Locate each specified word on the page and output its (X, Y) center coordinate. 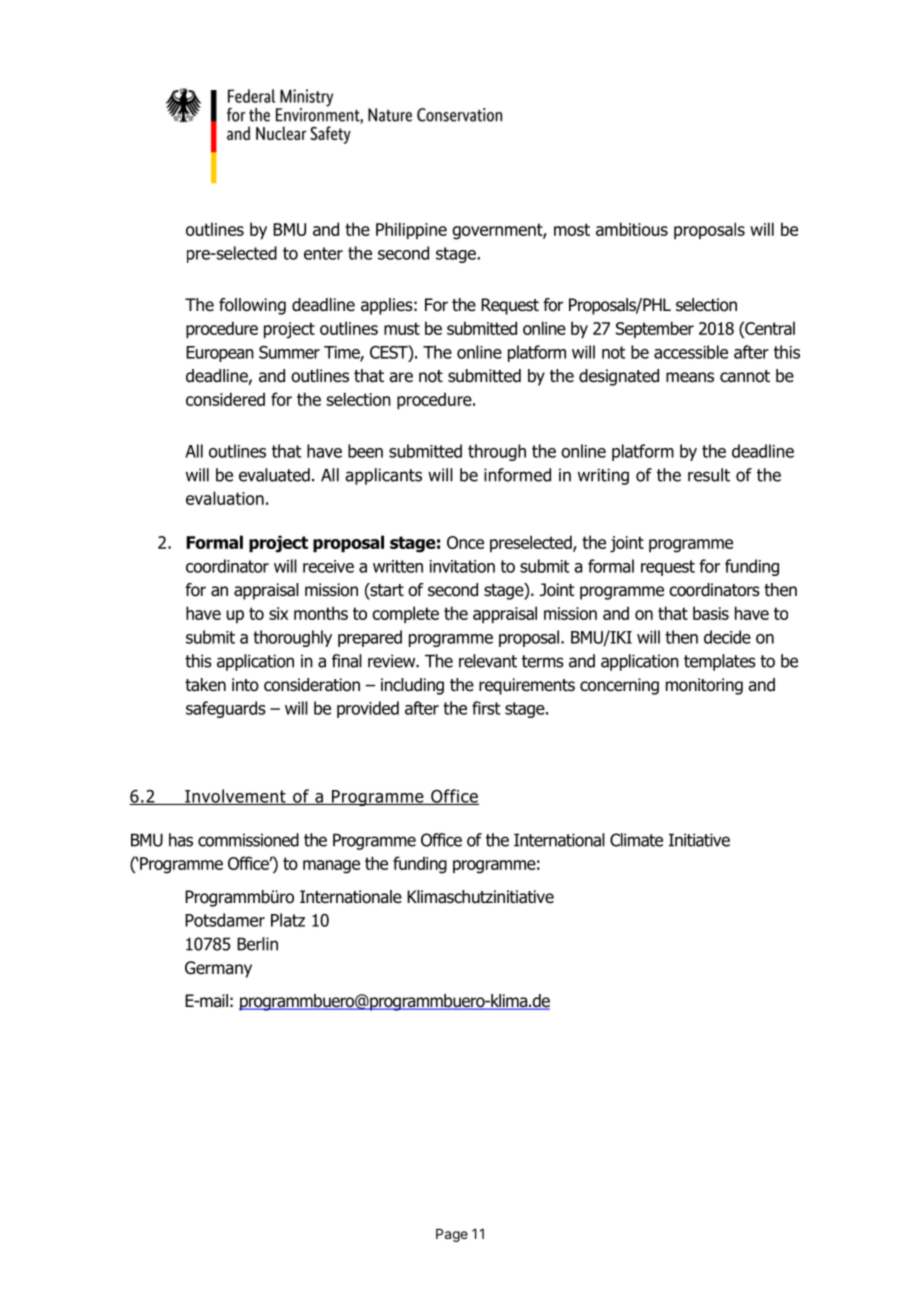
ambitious (632, 229)
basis (711, 613)
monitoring (704, 686)
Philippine (411, 230)
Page (452, 1235)
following (252, 306)
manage (331, 867)
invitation (462, 566)
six (278, 613)
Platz (288, 920)
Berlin (257, 944)
